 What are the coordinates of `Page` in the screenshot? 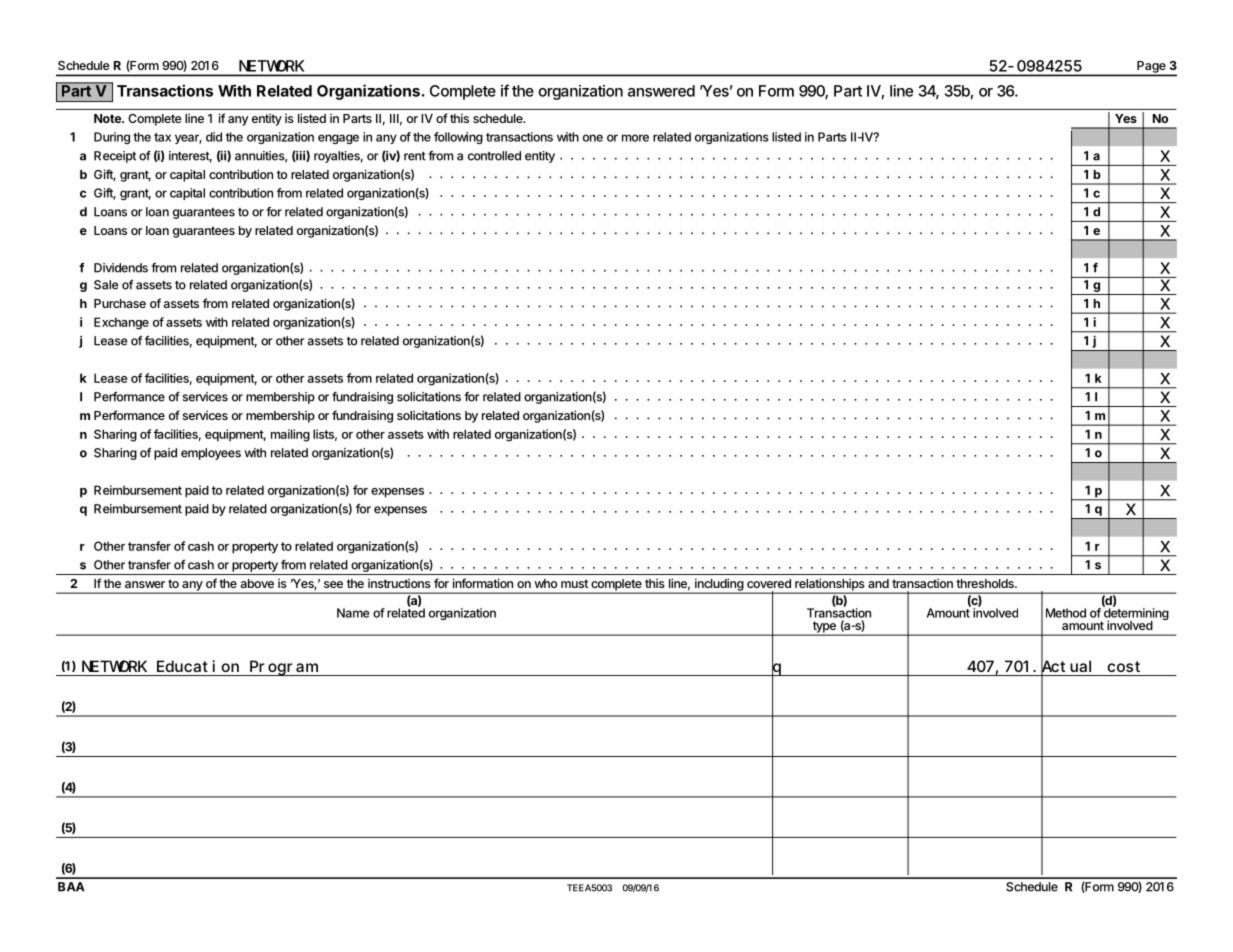 It's located at (1151, 68).
